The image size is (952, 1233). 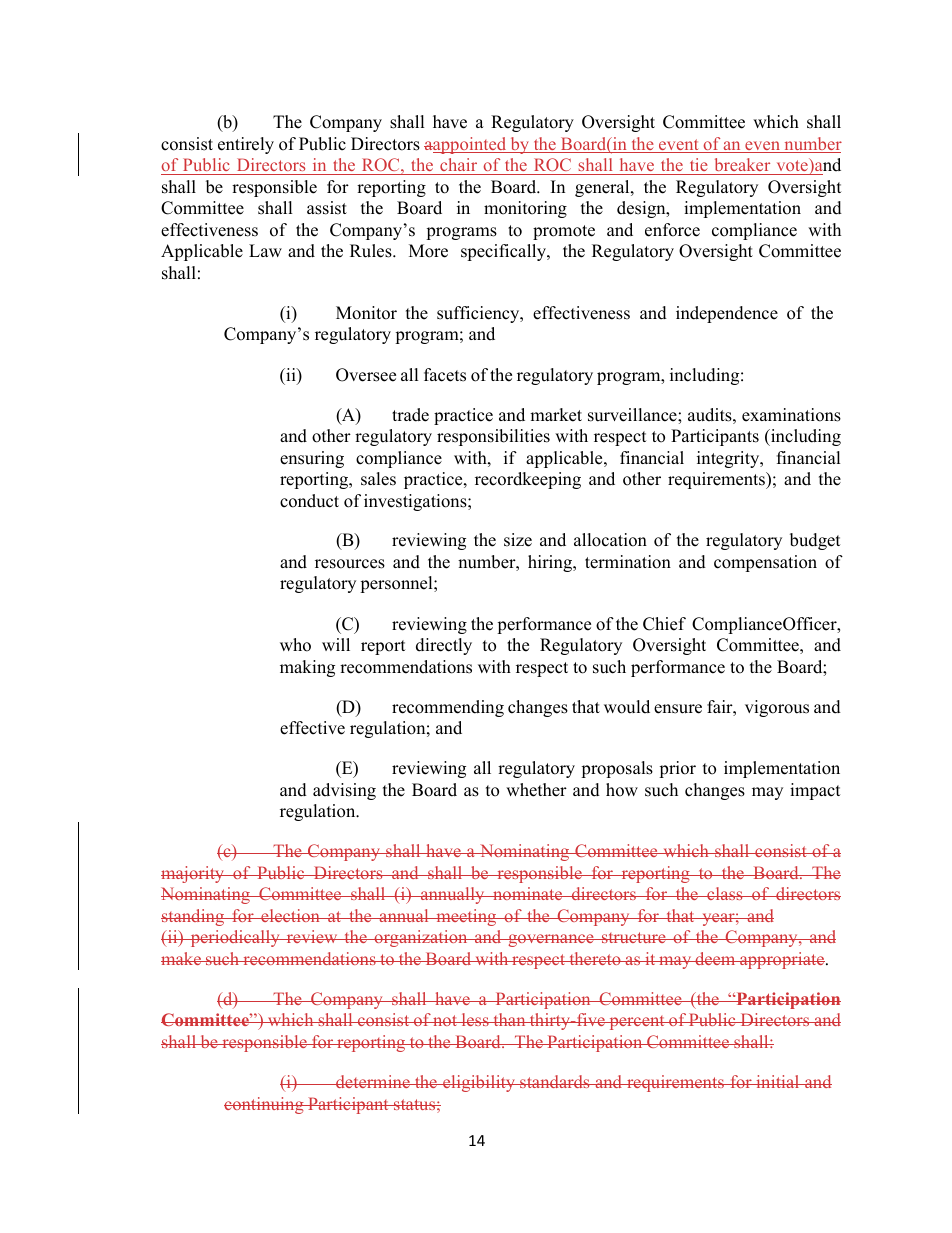 I want to click on directly, so click(x=444, y=646).
